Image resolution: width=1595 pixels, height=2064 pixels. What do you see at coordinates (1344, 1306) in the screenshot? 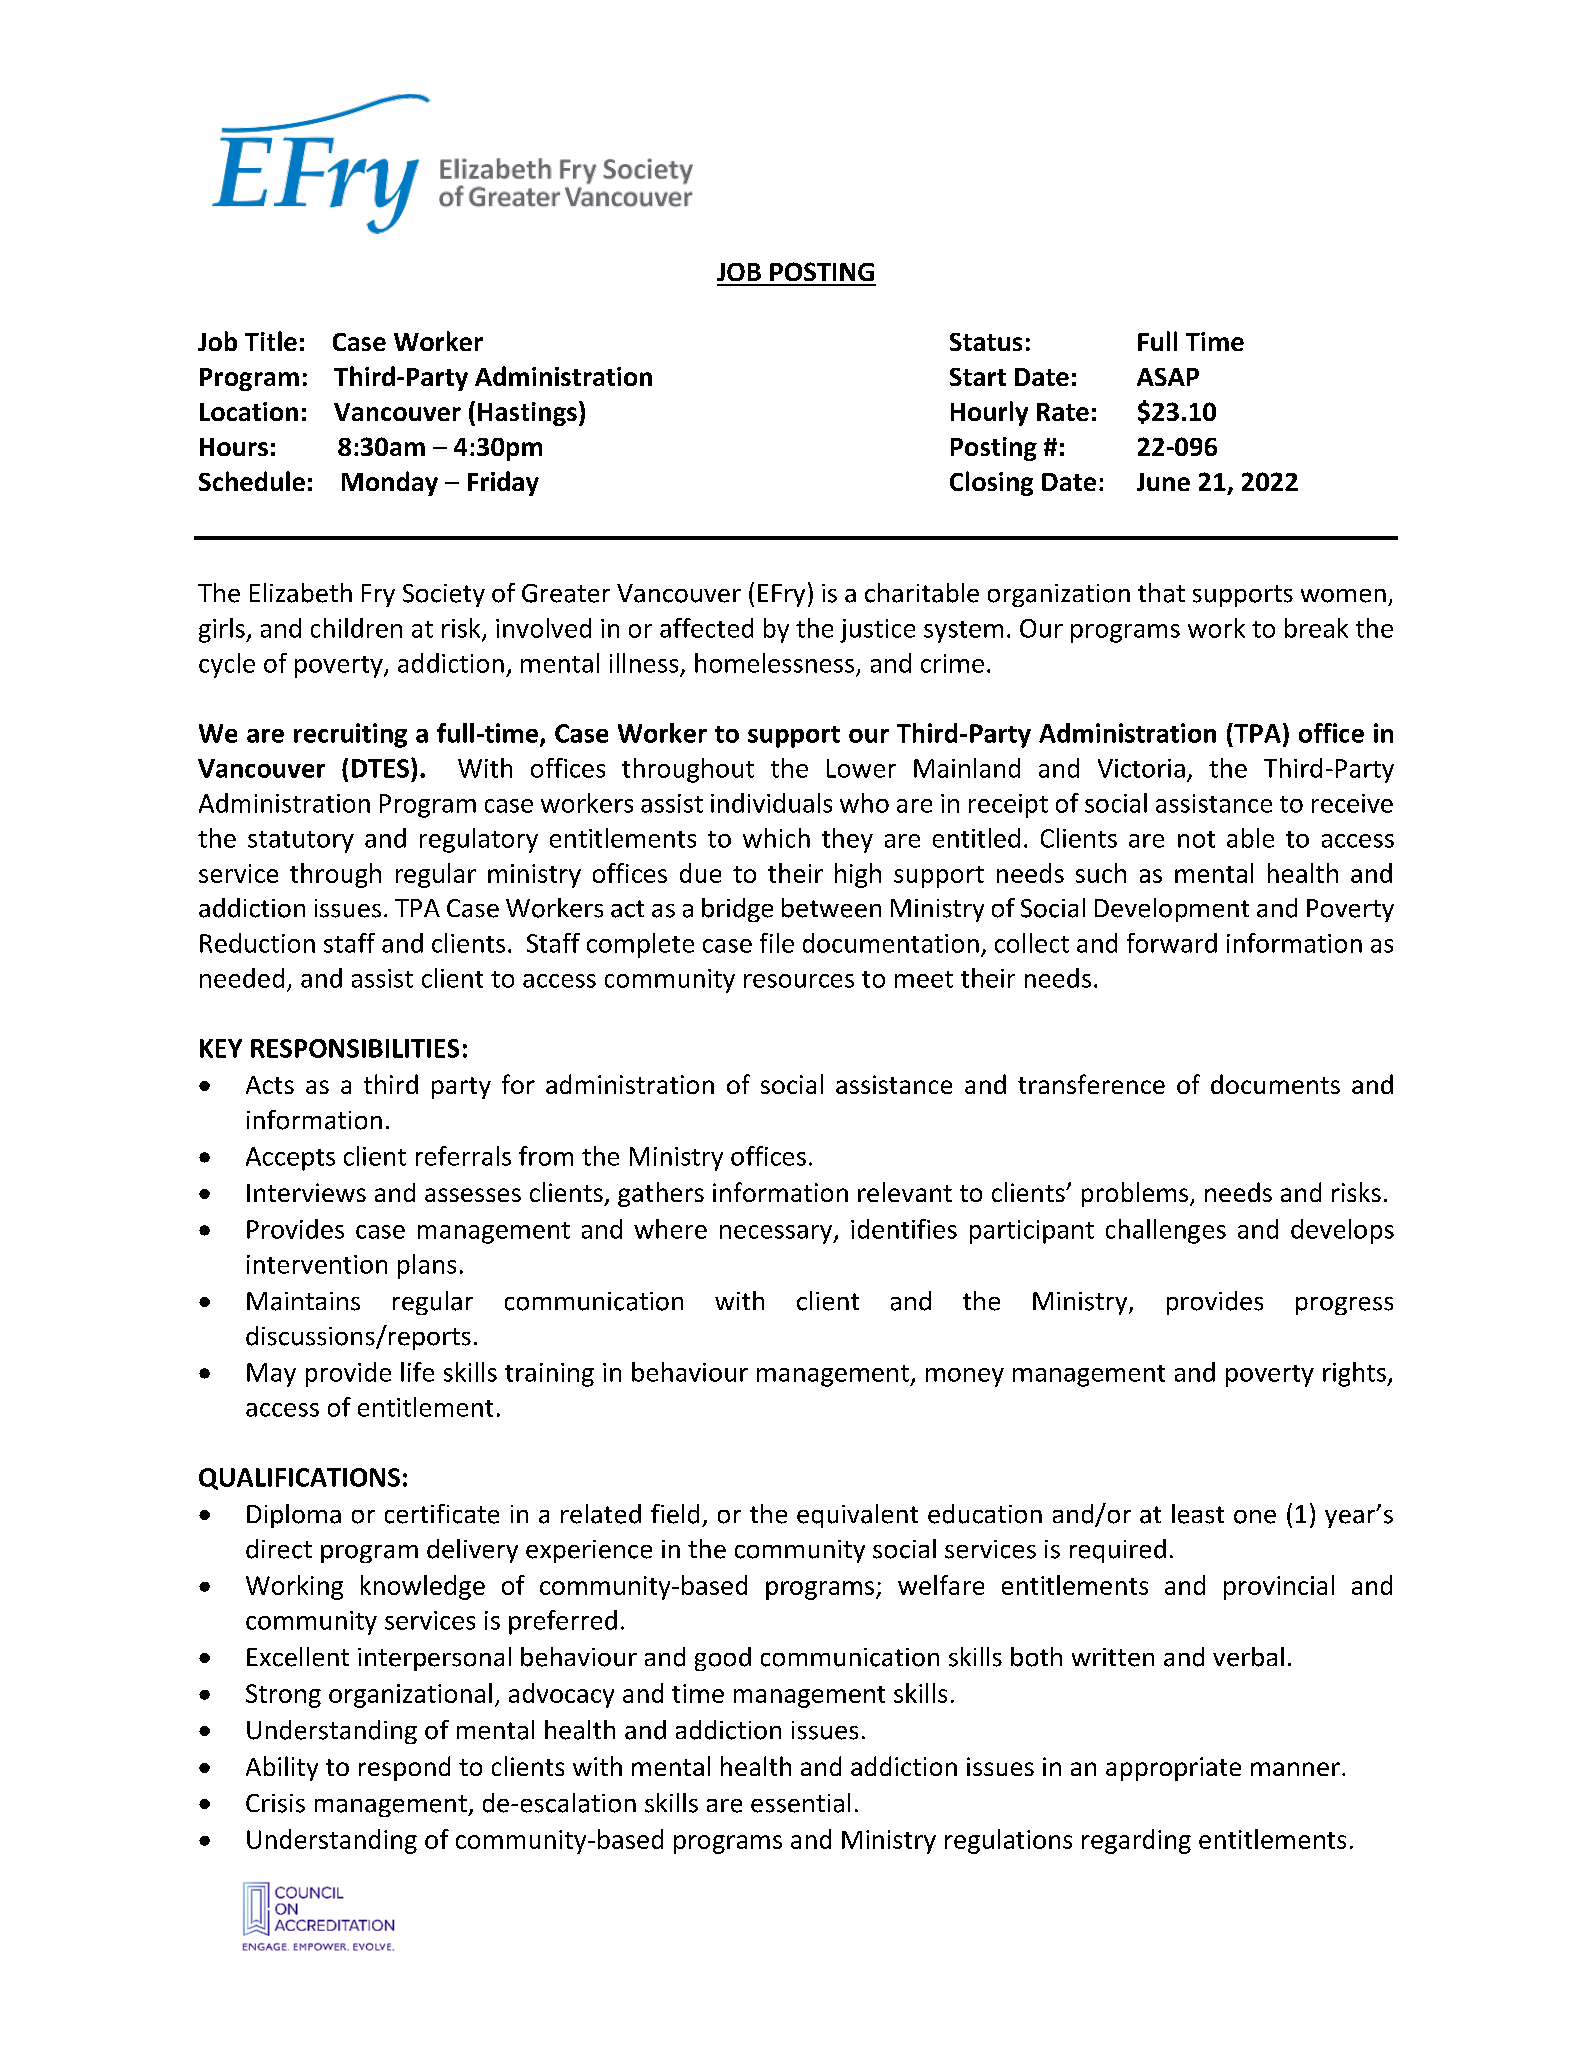
I see `progress` at bounding box center [1344, 1306].
